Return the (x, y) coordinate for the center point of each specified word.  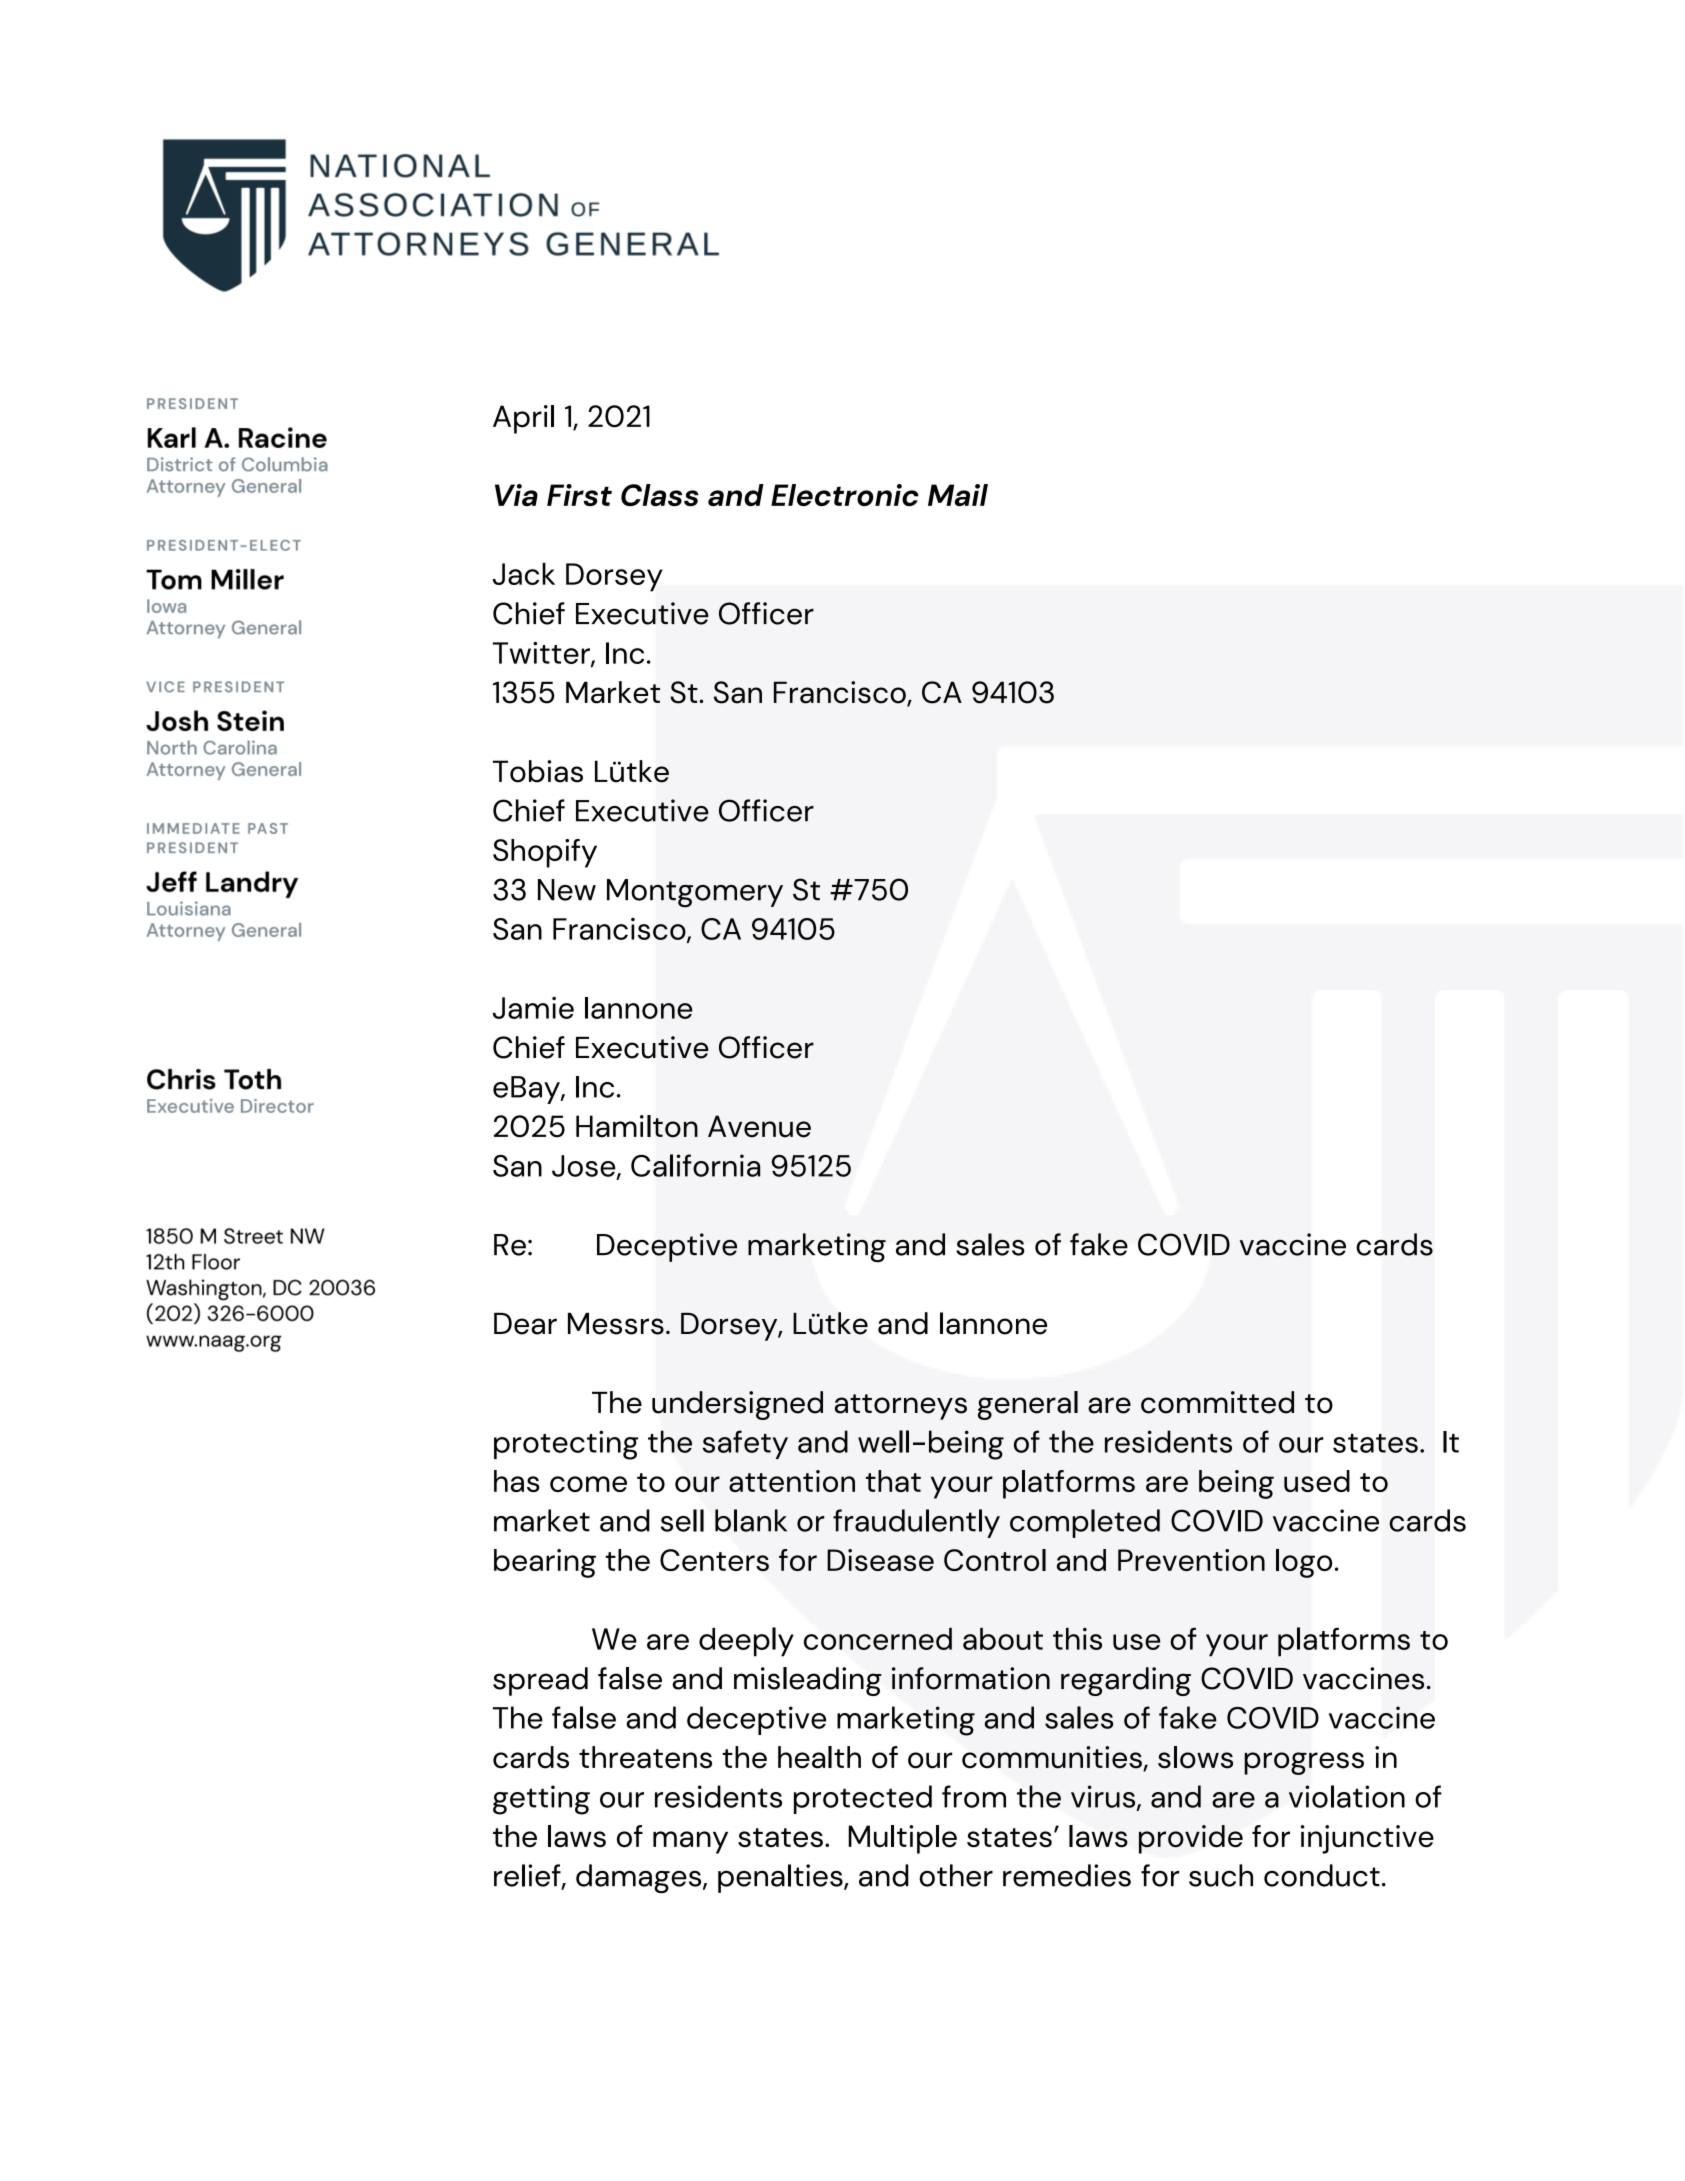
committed (1217, 1402)
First (579, 495)
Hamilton (637, 1126)
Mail (958, 495)
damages (640, 1878)
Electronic (845, 495)
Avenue (759, 1126)
